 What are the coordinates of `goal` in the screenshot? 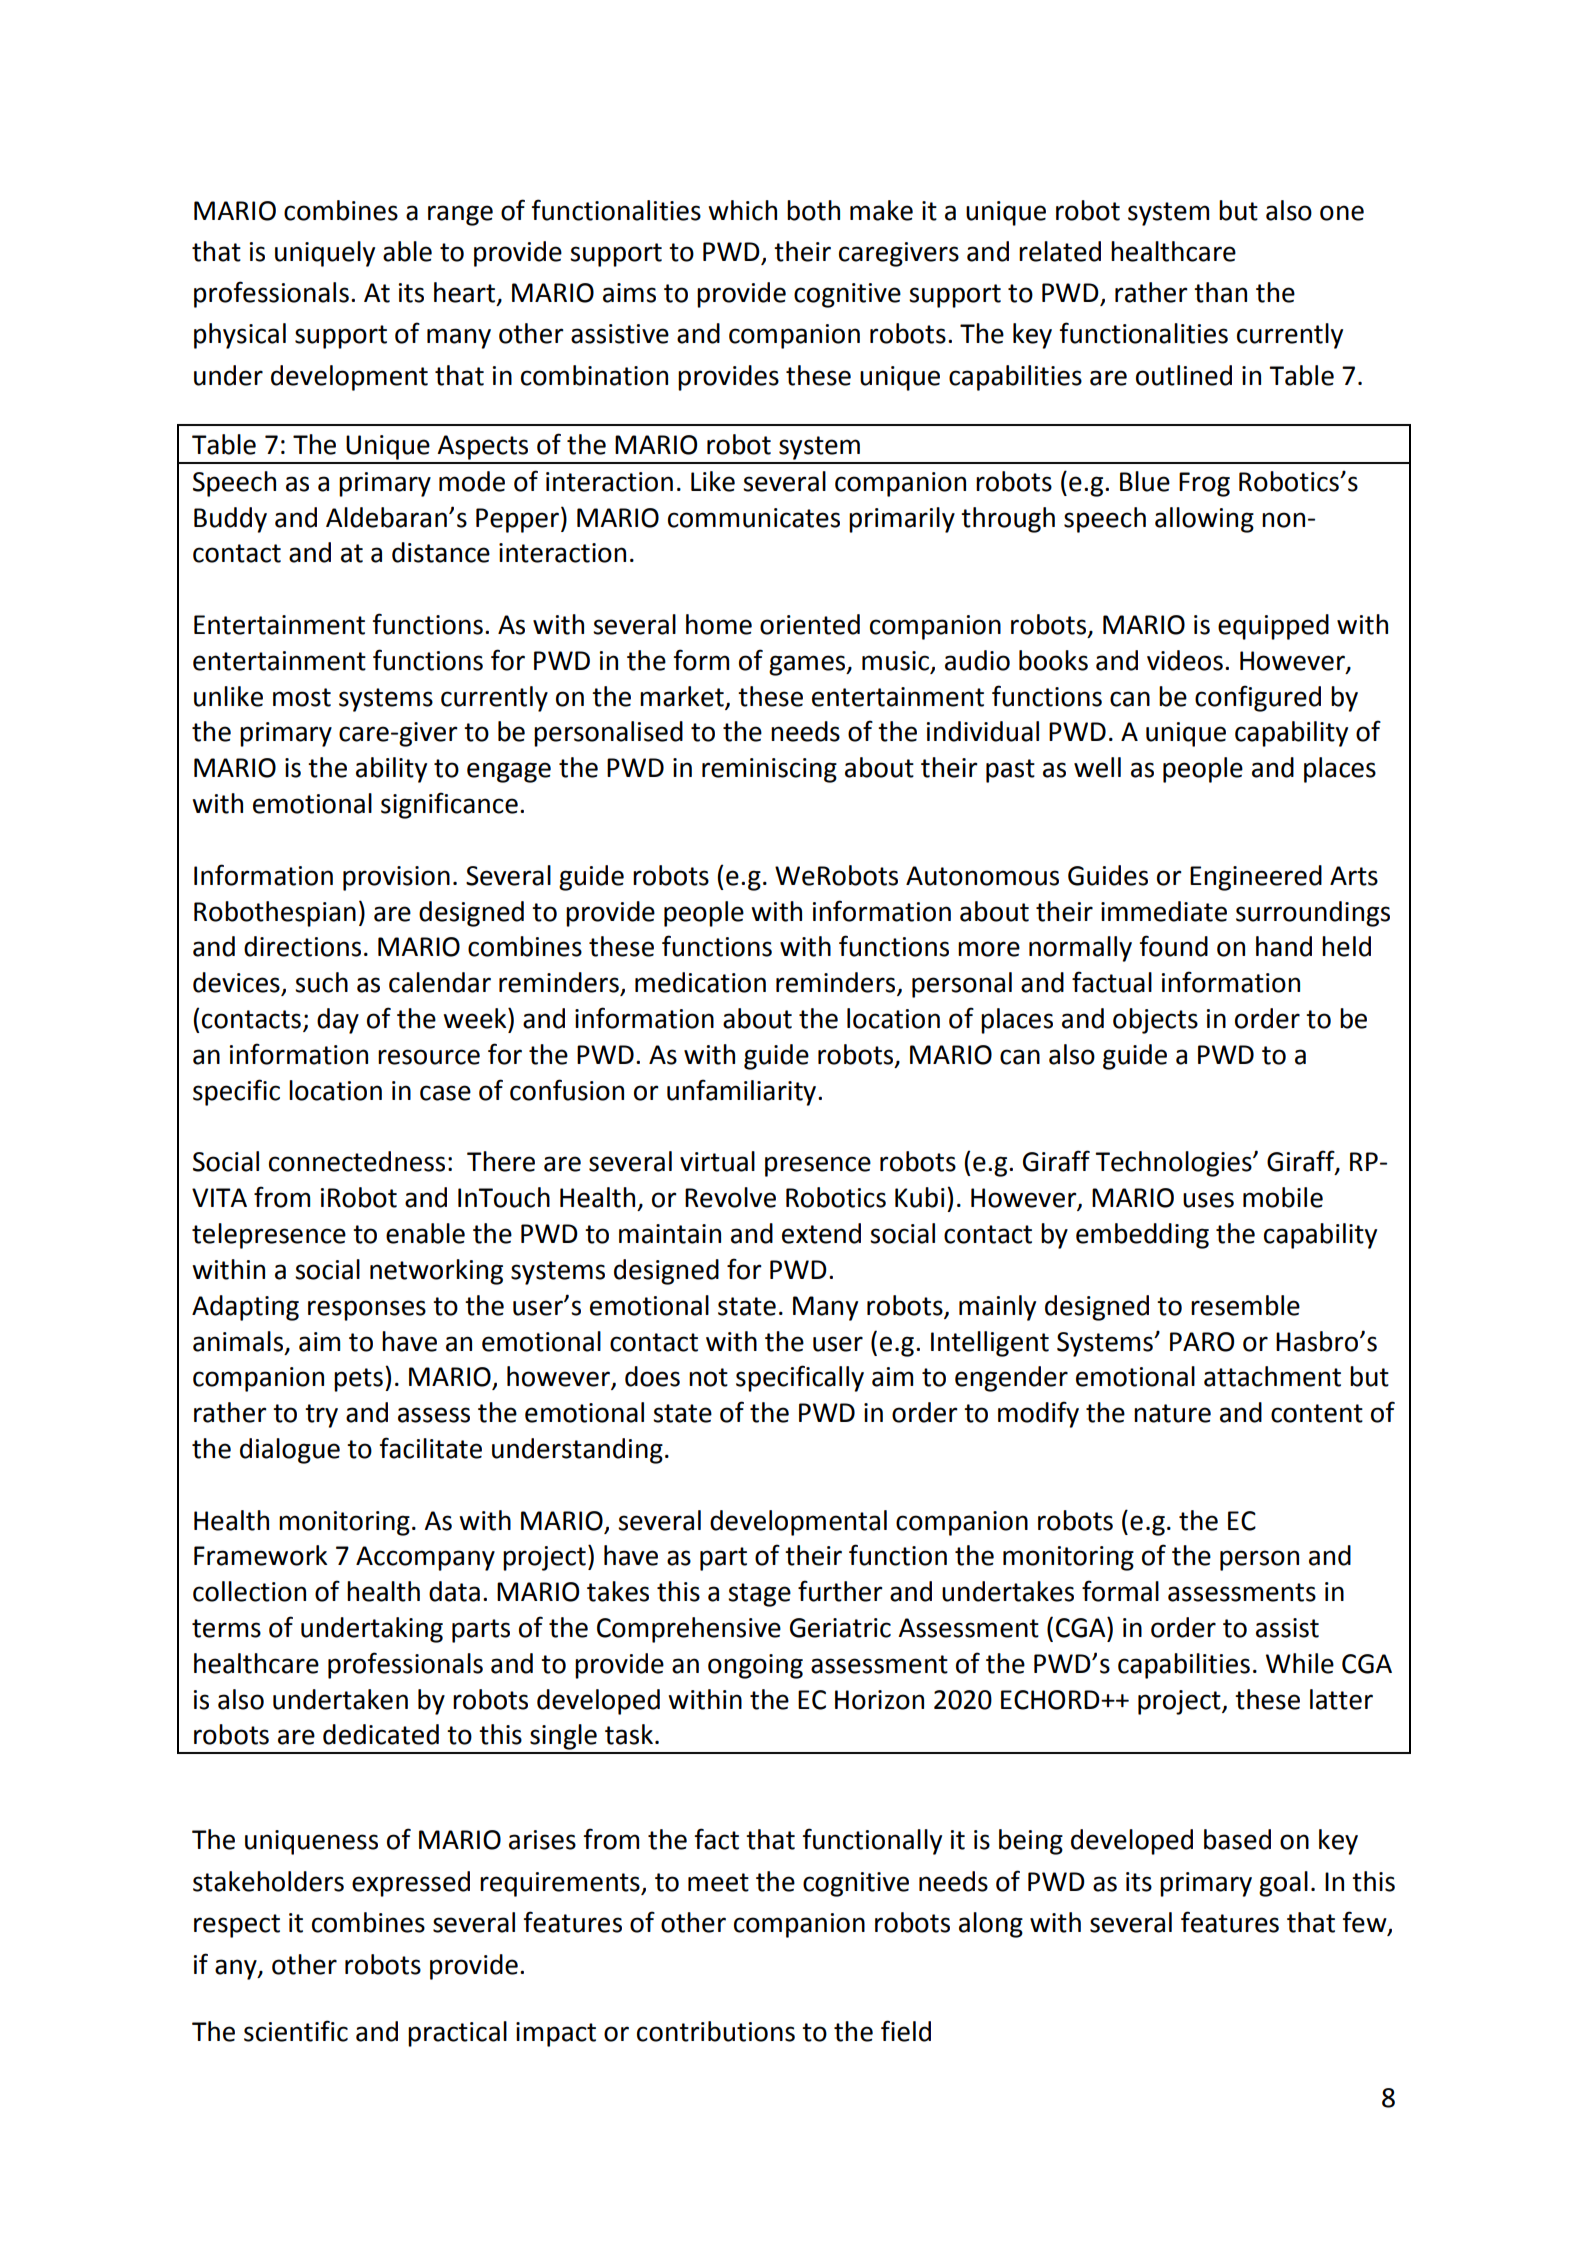 It's located at (1283, 1884).
